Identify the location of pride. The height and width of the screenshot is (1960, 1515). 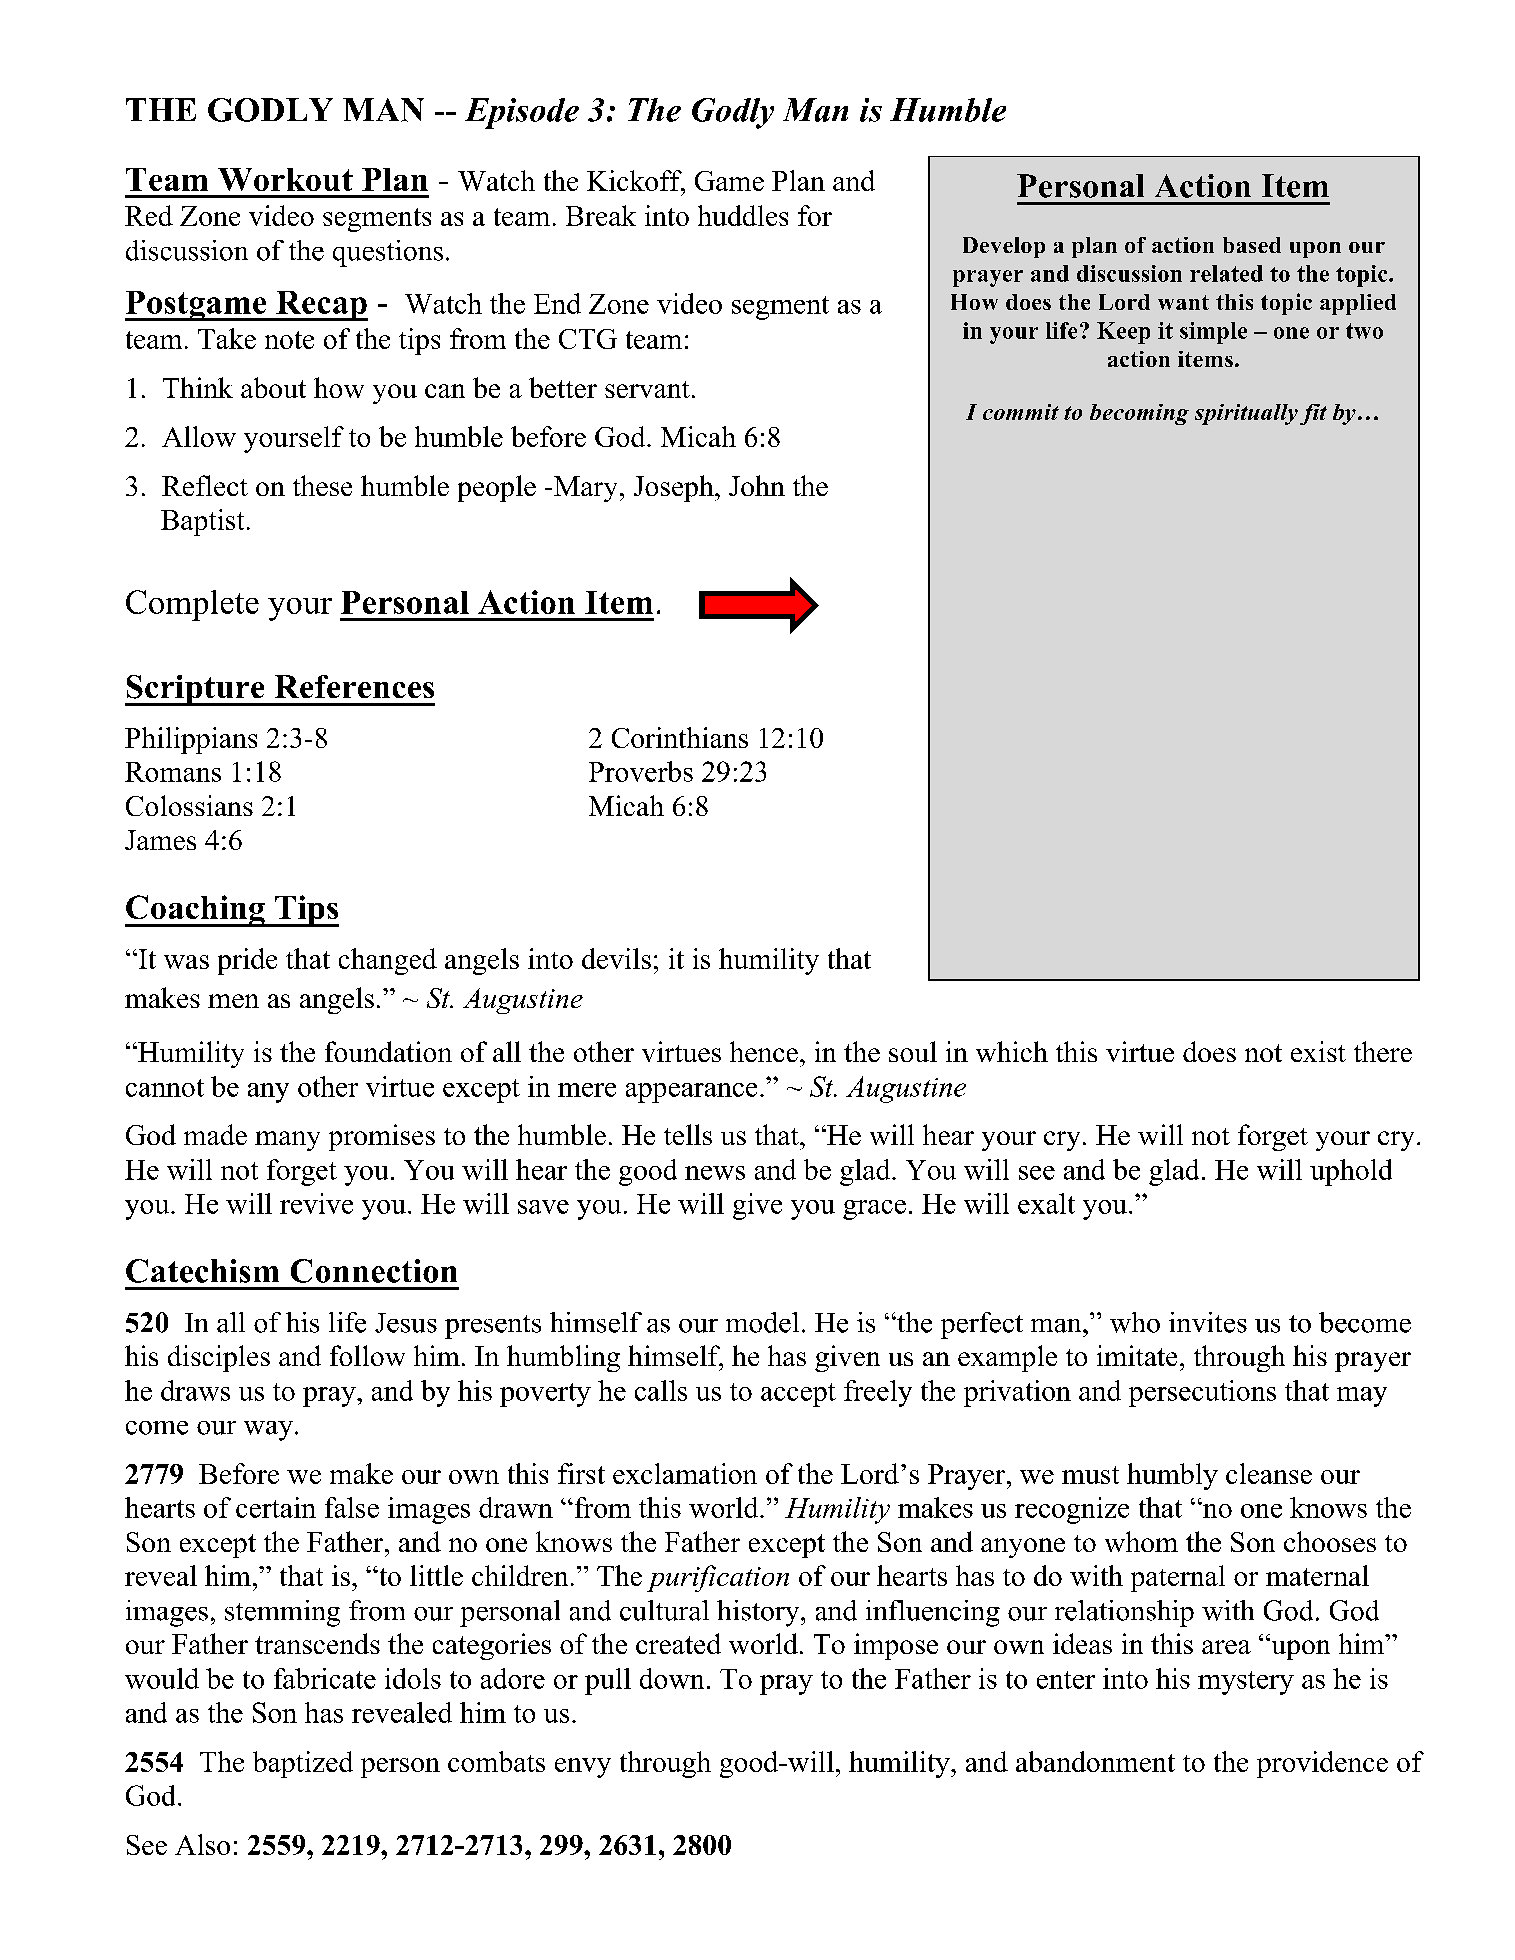
(247, 961).
